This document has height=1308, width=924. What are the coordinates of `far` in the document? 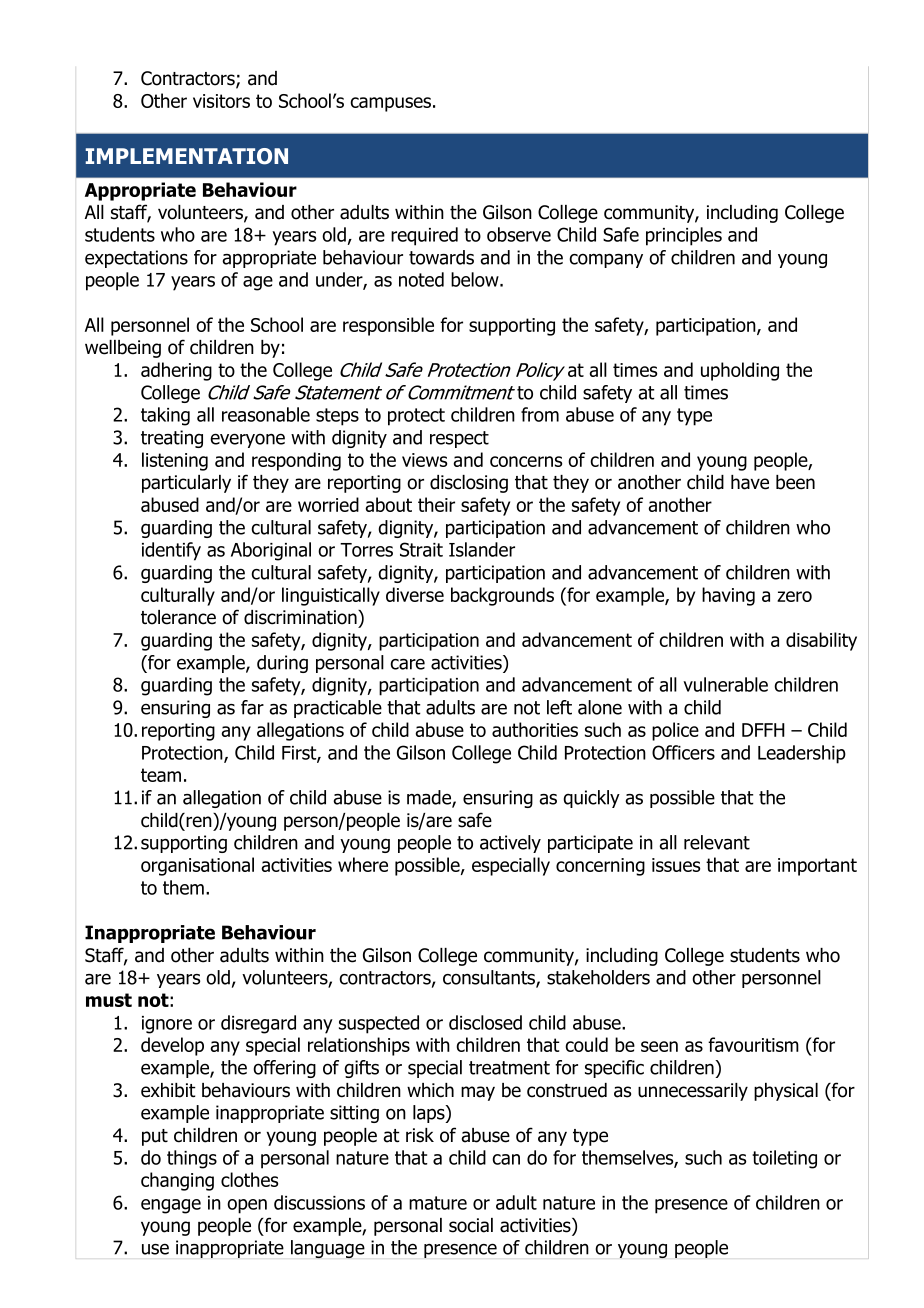 It's located at (252, 707).
